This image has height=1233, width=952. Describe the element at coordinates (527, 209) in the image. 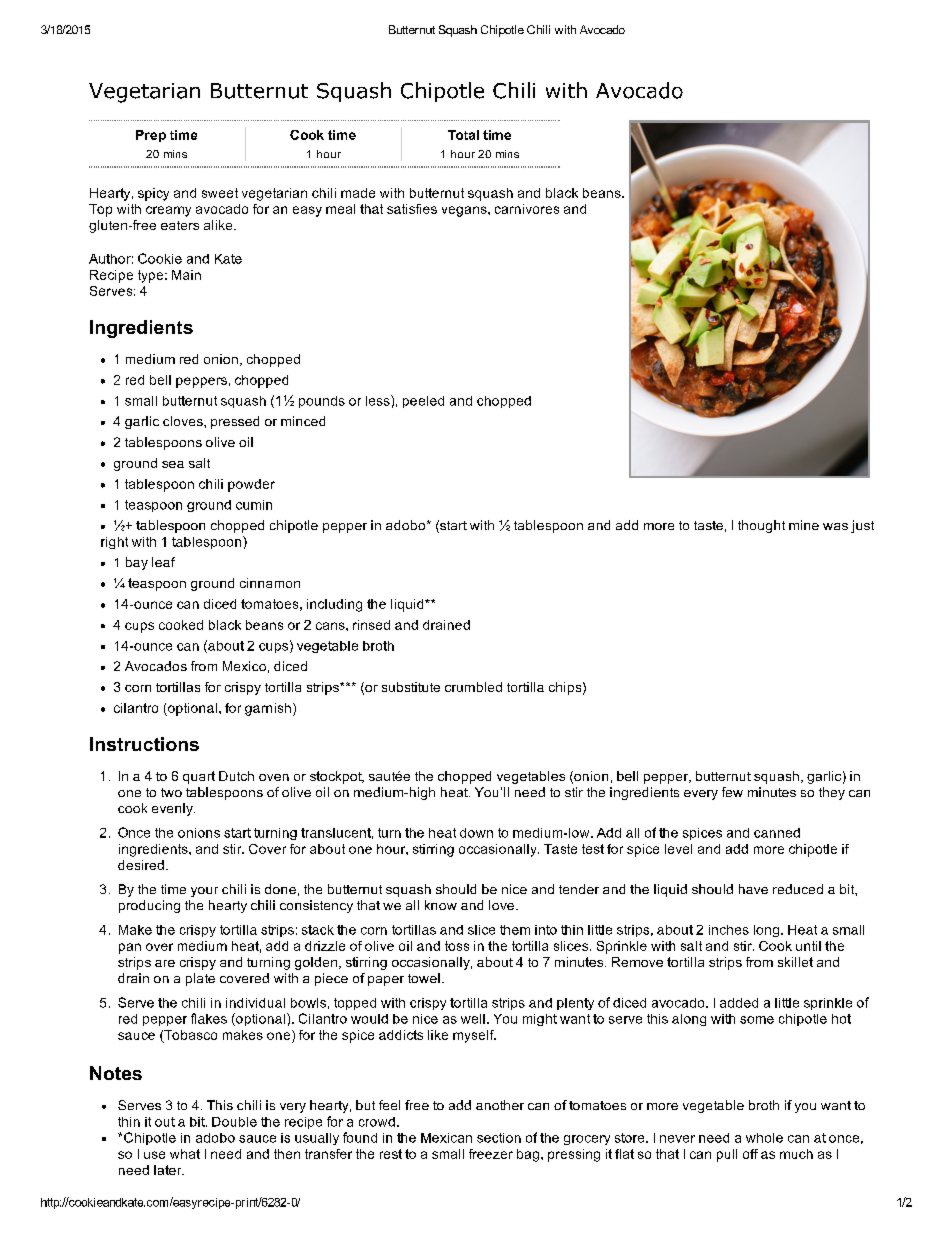

I see `carnivores` at that location.
